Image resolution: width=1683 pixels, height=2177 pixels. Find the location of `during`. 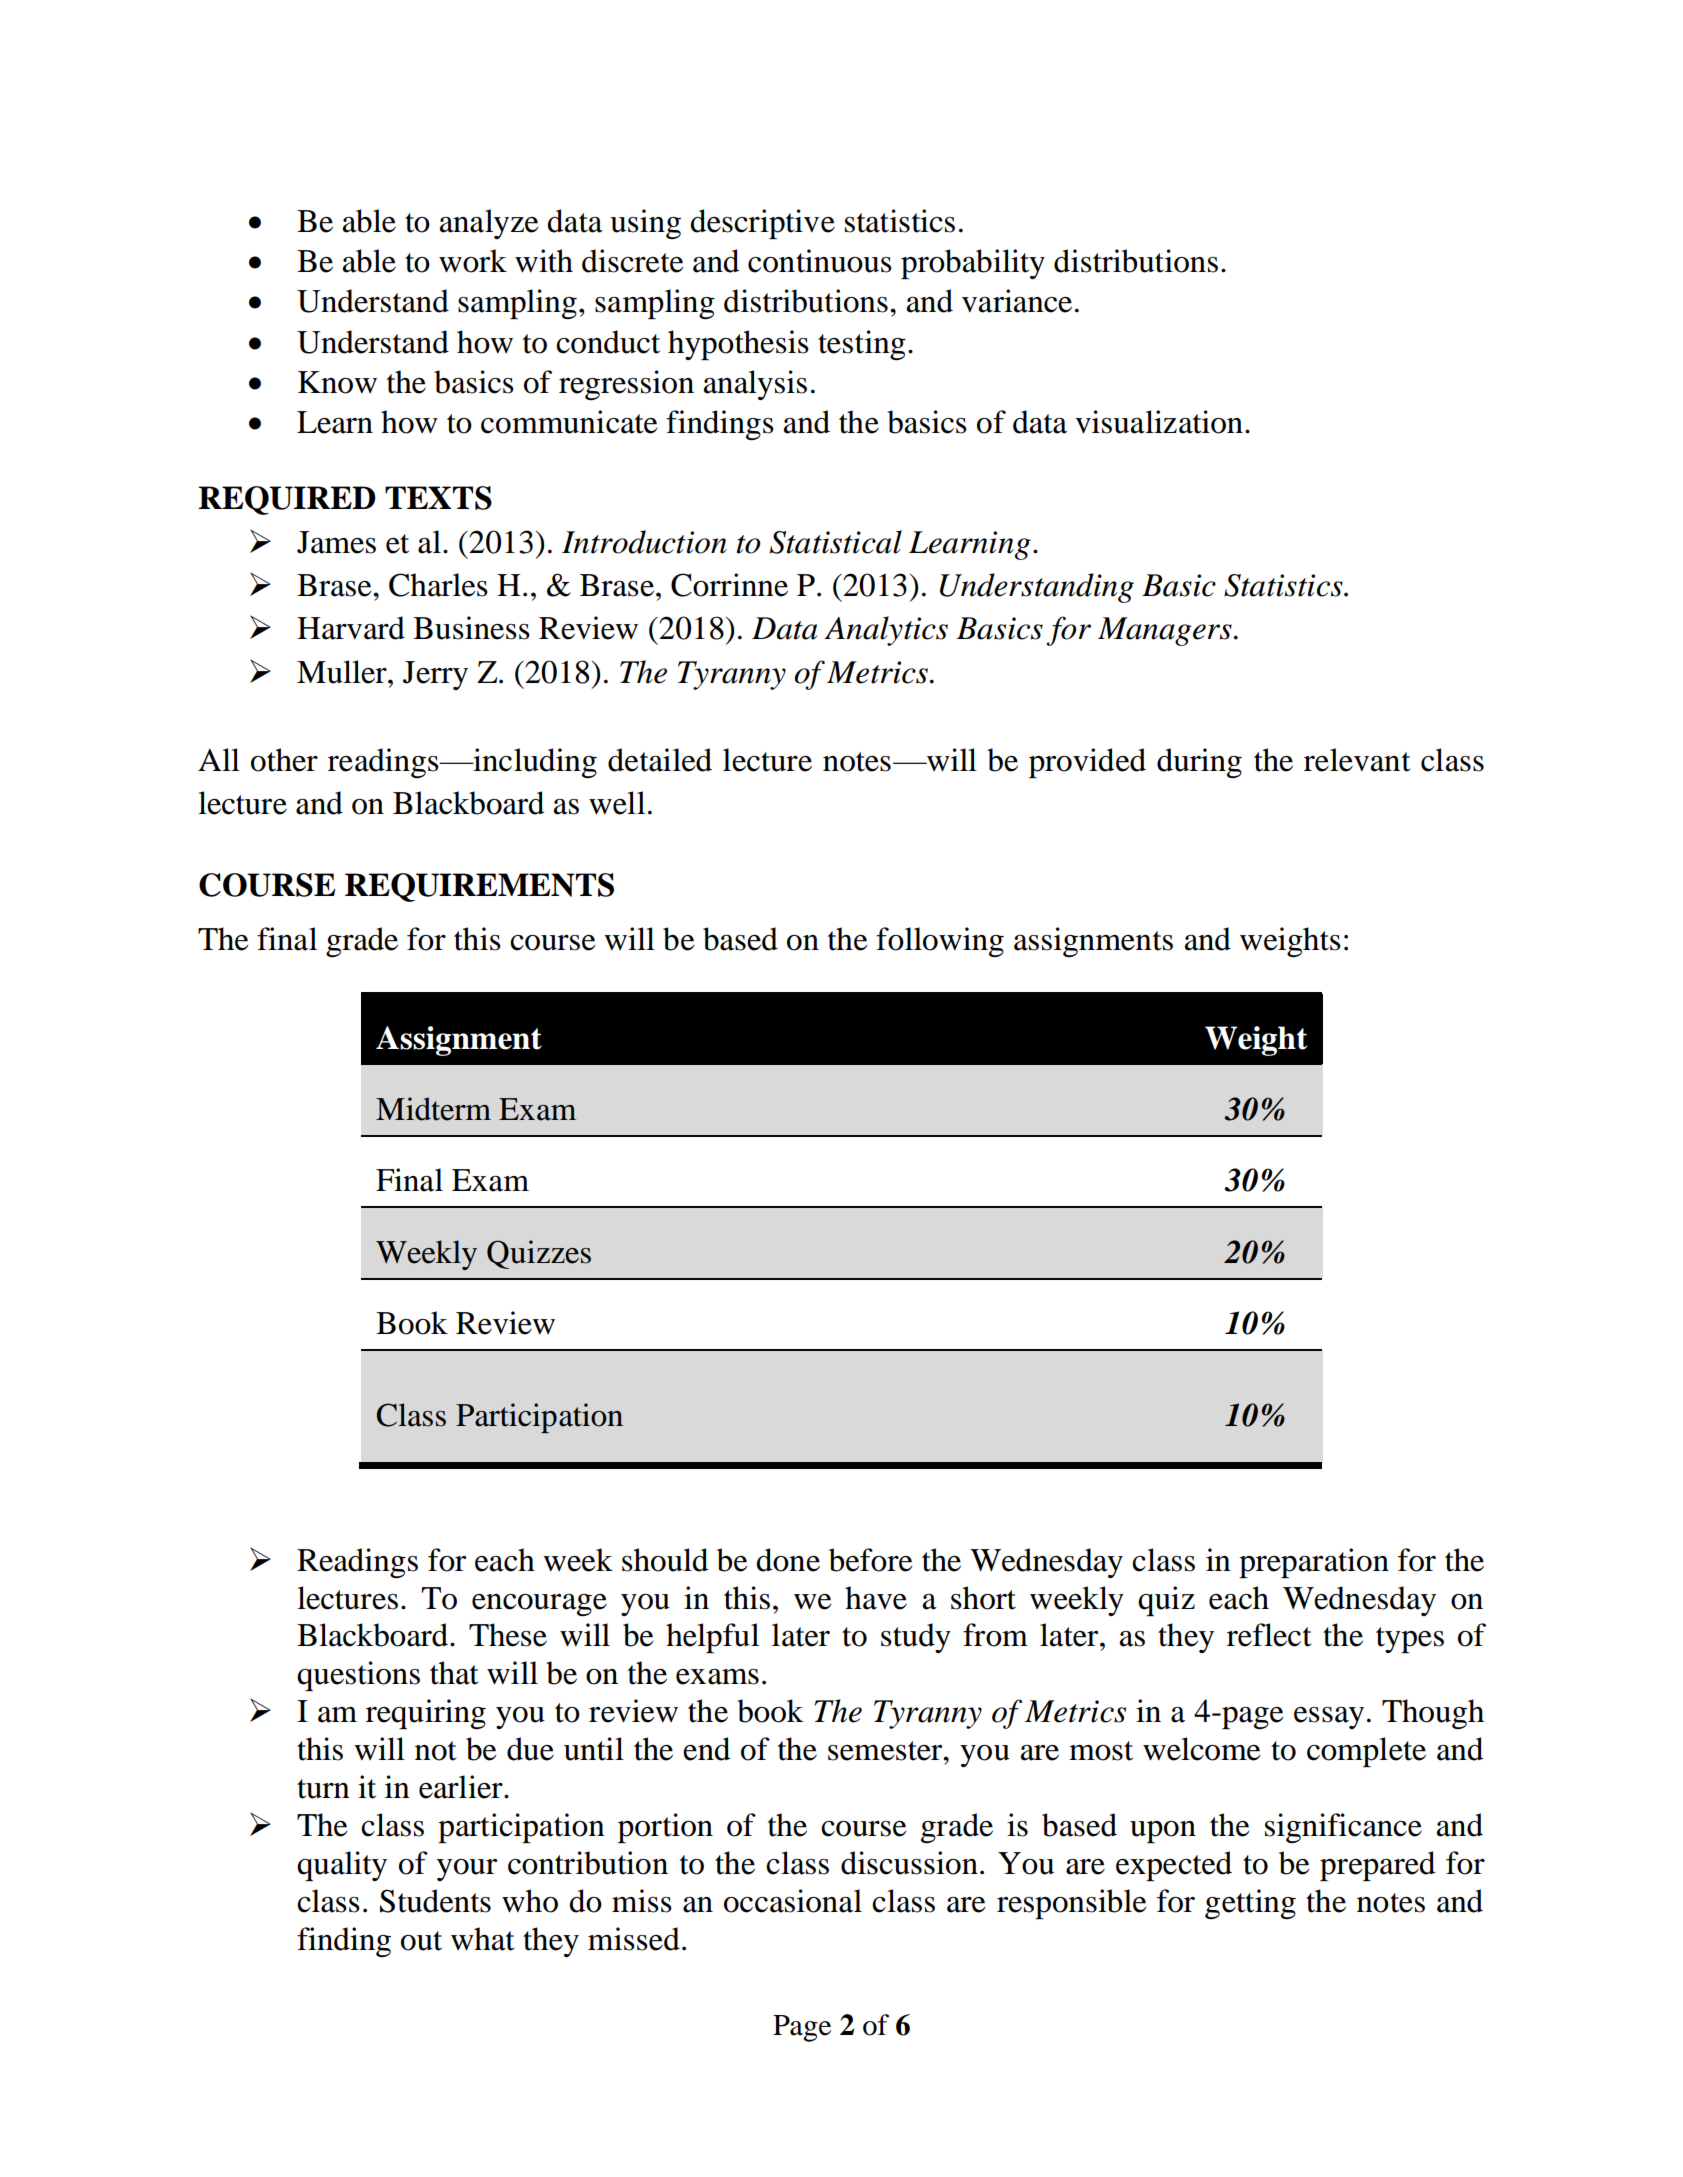

during is located at coordinates (1199, 763).
